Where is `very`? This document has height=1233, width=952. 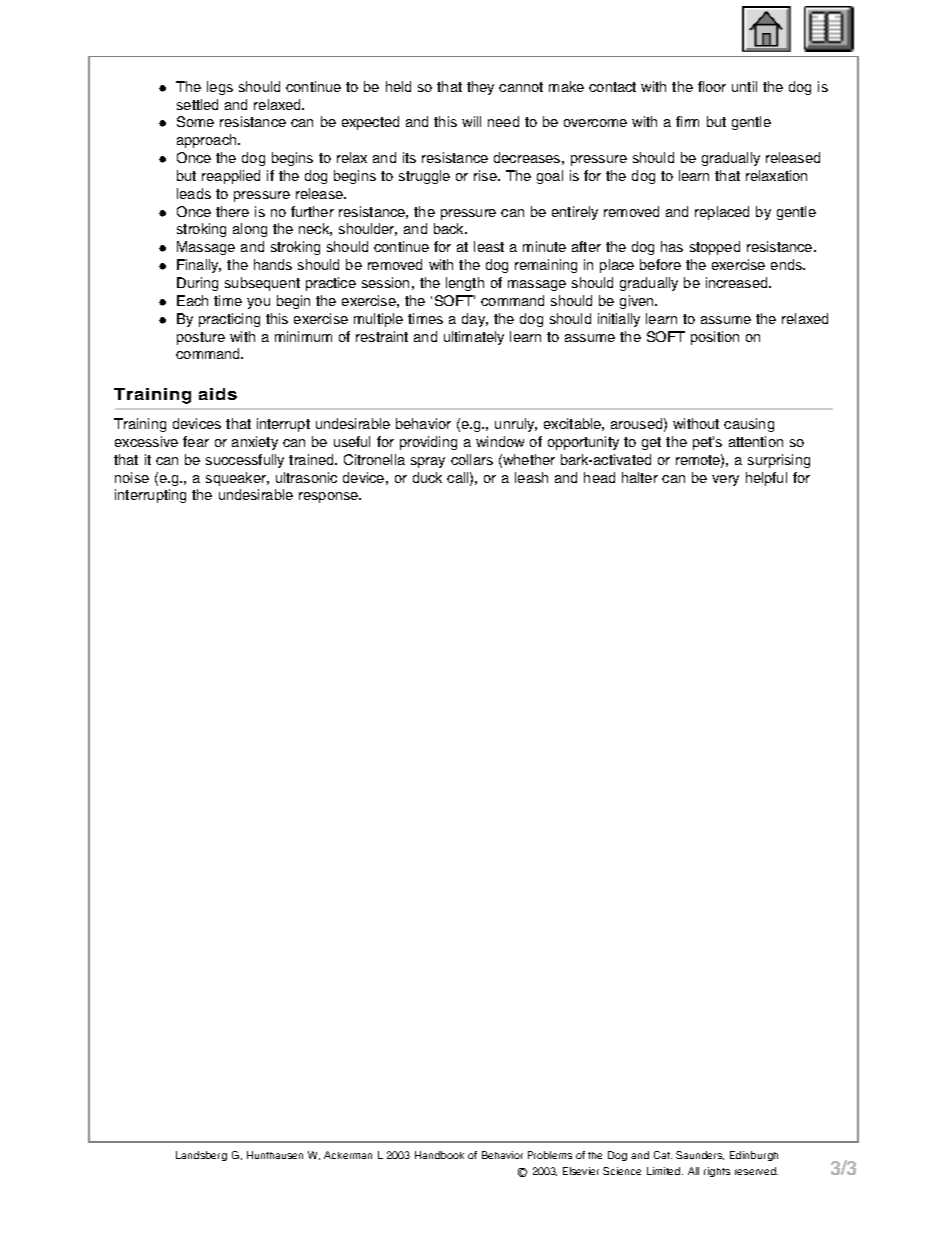
very is located at coordinates (725, 480).
